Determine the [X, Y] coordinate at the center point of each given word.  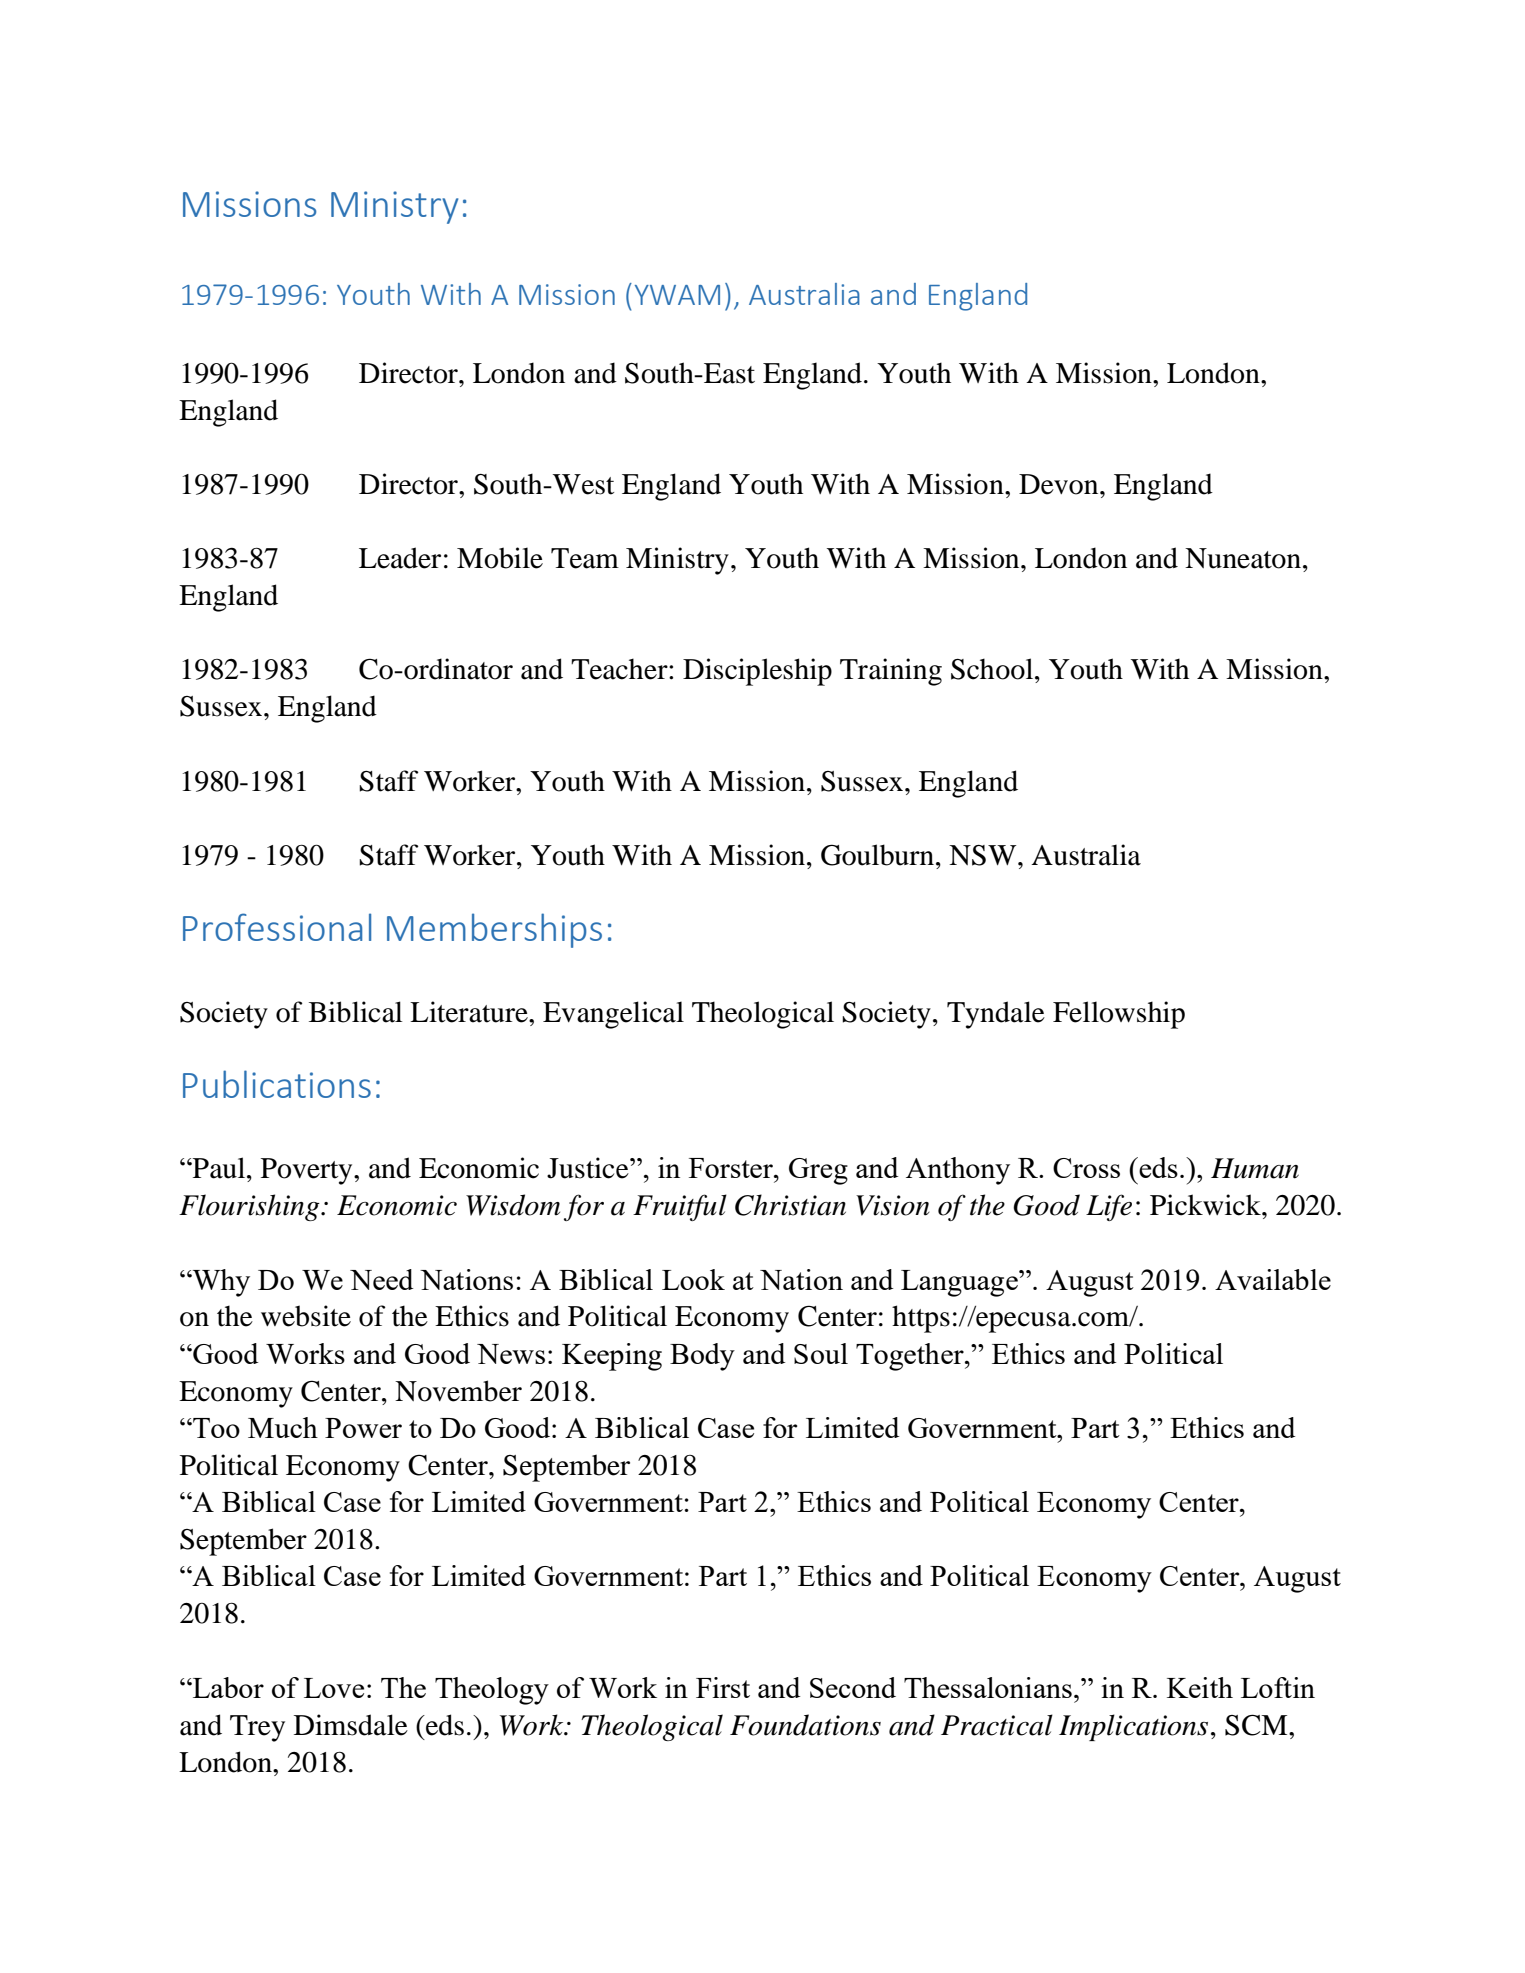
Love [334, 1688]
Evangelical [613, 1015]
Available [1273, 1279]
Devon [1060, 484]
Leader [400, 558]
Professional [277, 927]
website [306, 1316]
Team [585, 558]
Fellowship [1119, 1015]
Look [693, 1279]
